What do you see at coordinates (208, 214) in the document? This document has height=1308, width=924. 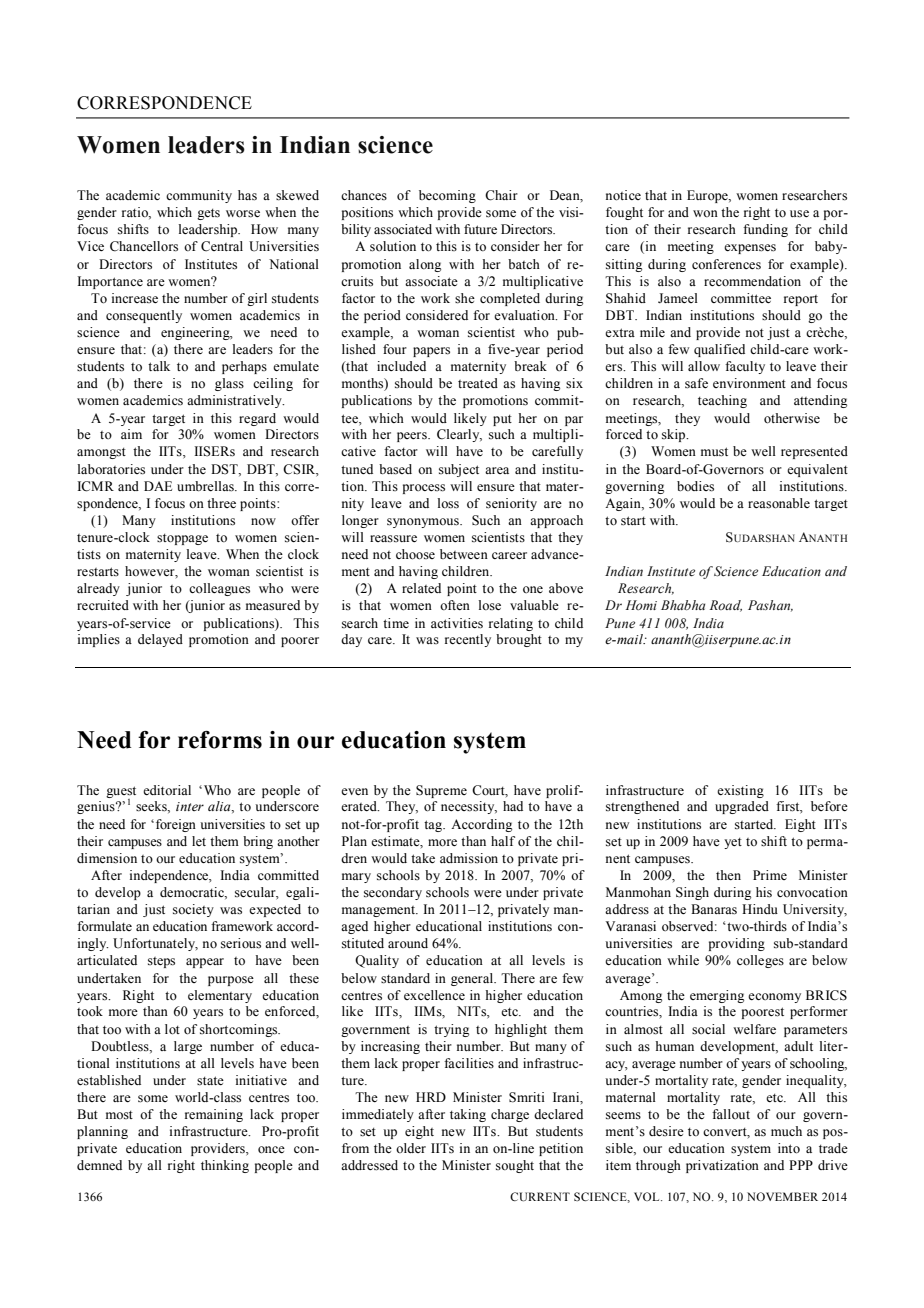 I see `gets` at bounding box center [208, 214].
